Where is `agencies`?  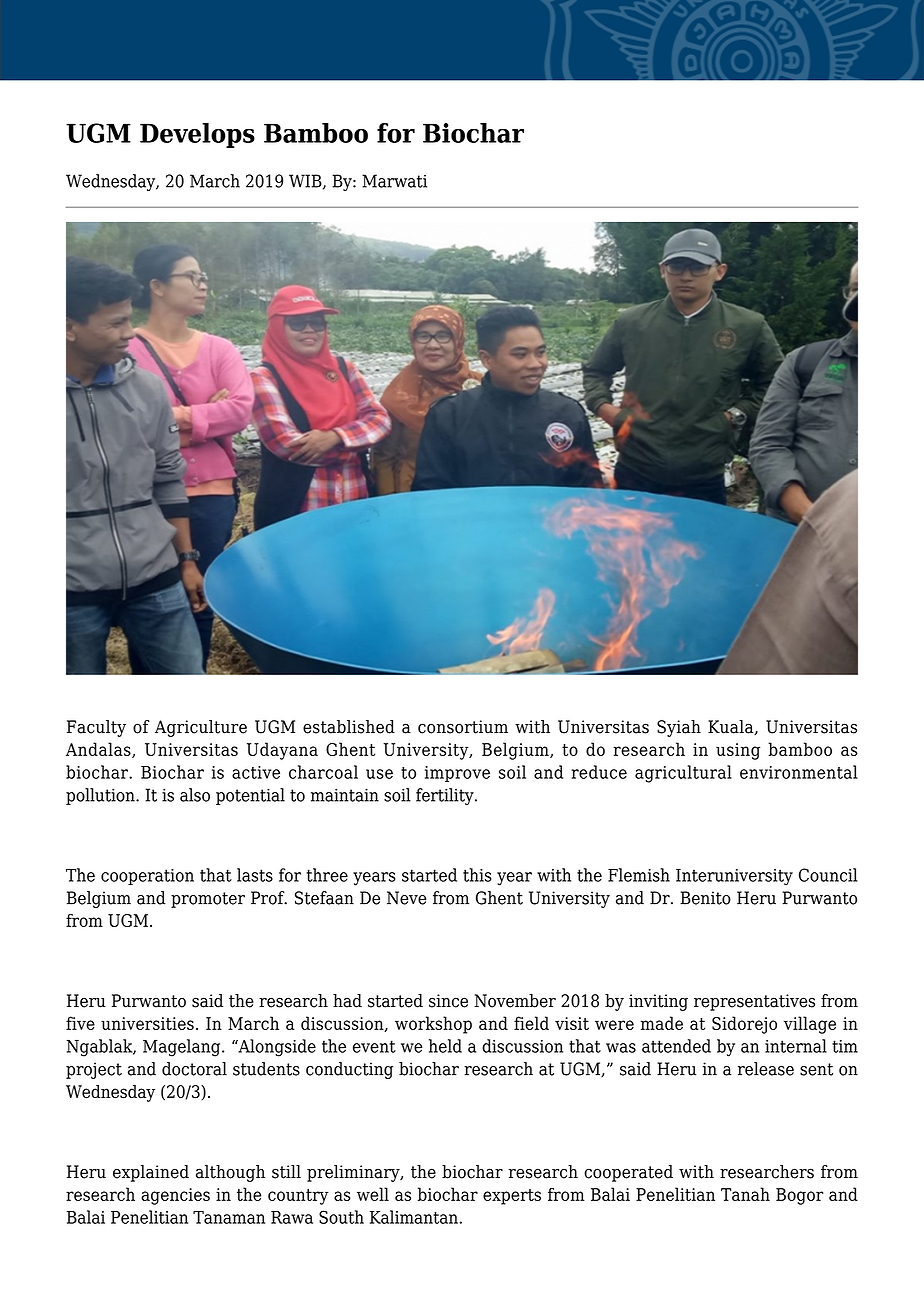 agencies is located at coordinates (175, 1196).
